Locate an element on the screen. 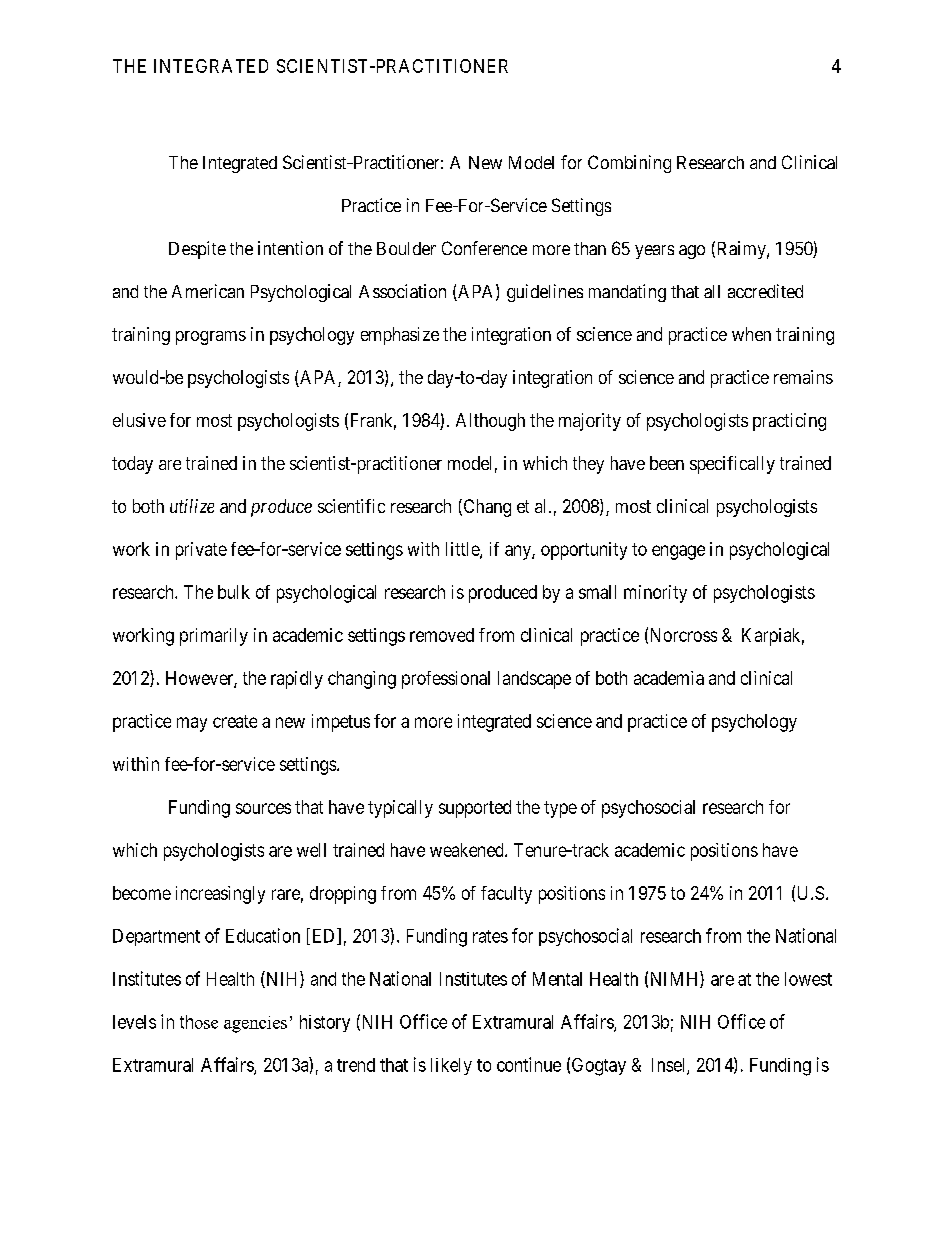 The height and width of the screenshot is (1233, 952). practicing is located at coordinates (789, 422).
